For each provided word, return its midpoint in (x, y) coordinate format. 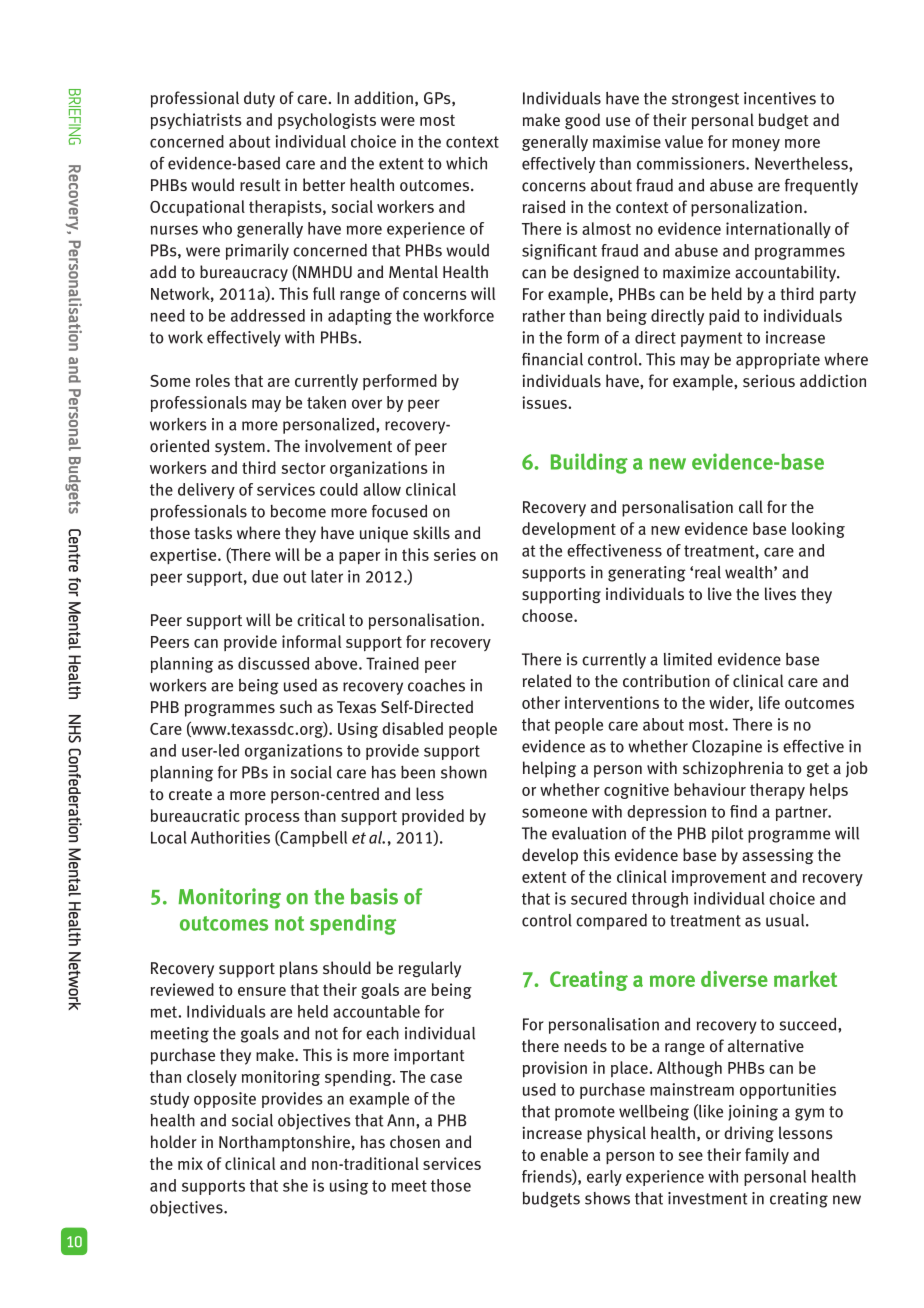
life (769, 702)
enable (564, 1154)
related (547, 680)
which (466, 163)
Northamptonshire (284, 1143)
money (756, 145)
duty (259, 99)
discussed (273, 663)
